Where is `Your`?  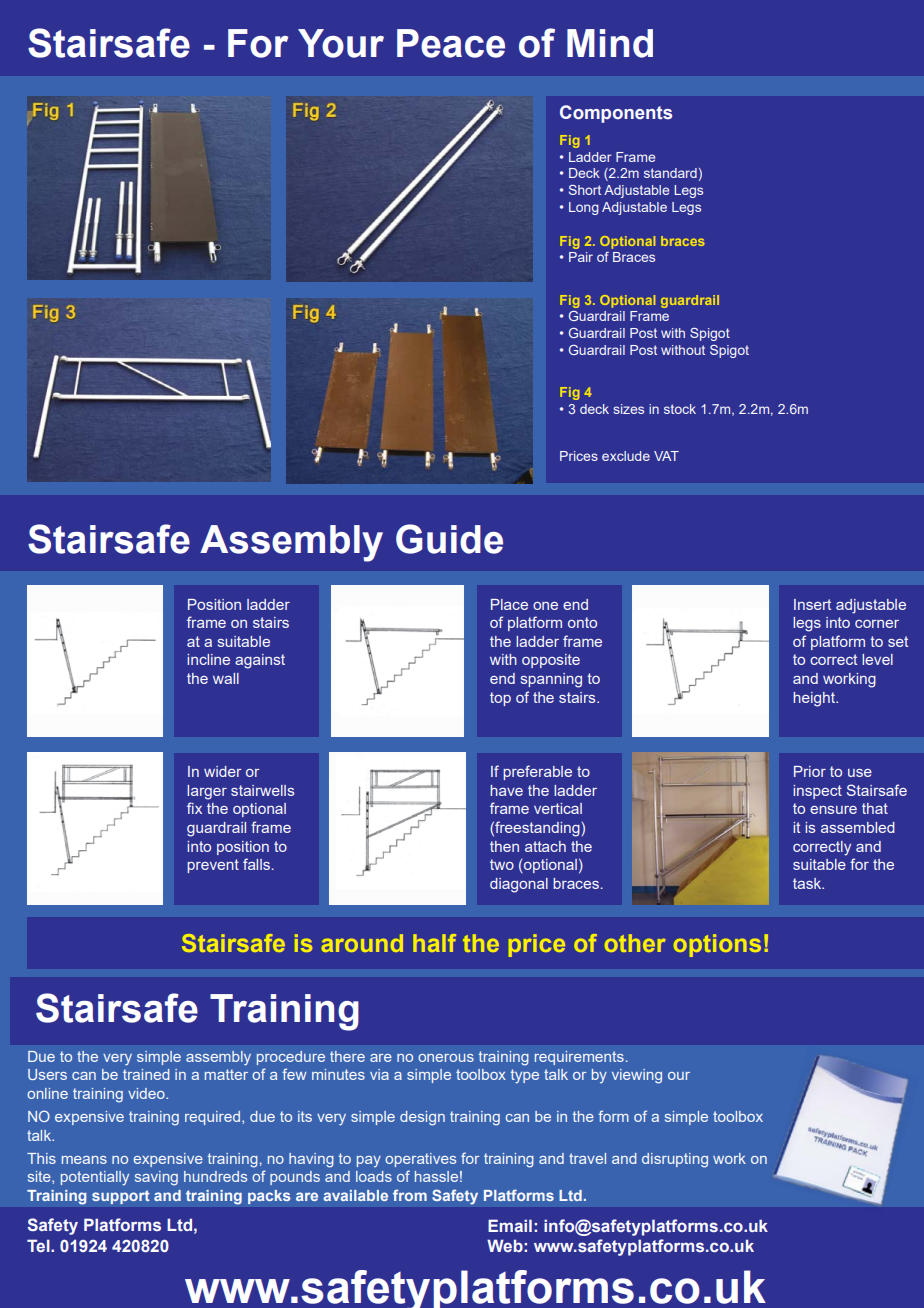 Your is located at coordinates (341, 43).
